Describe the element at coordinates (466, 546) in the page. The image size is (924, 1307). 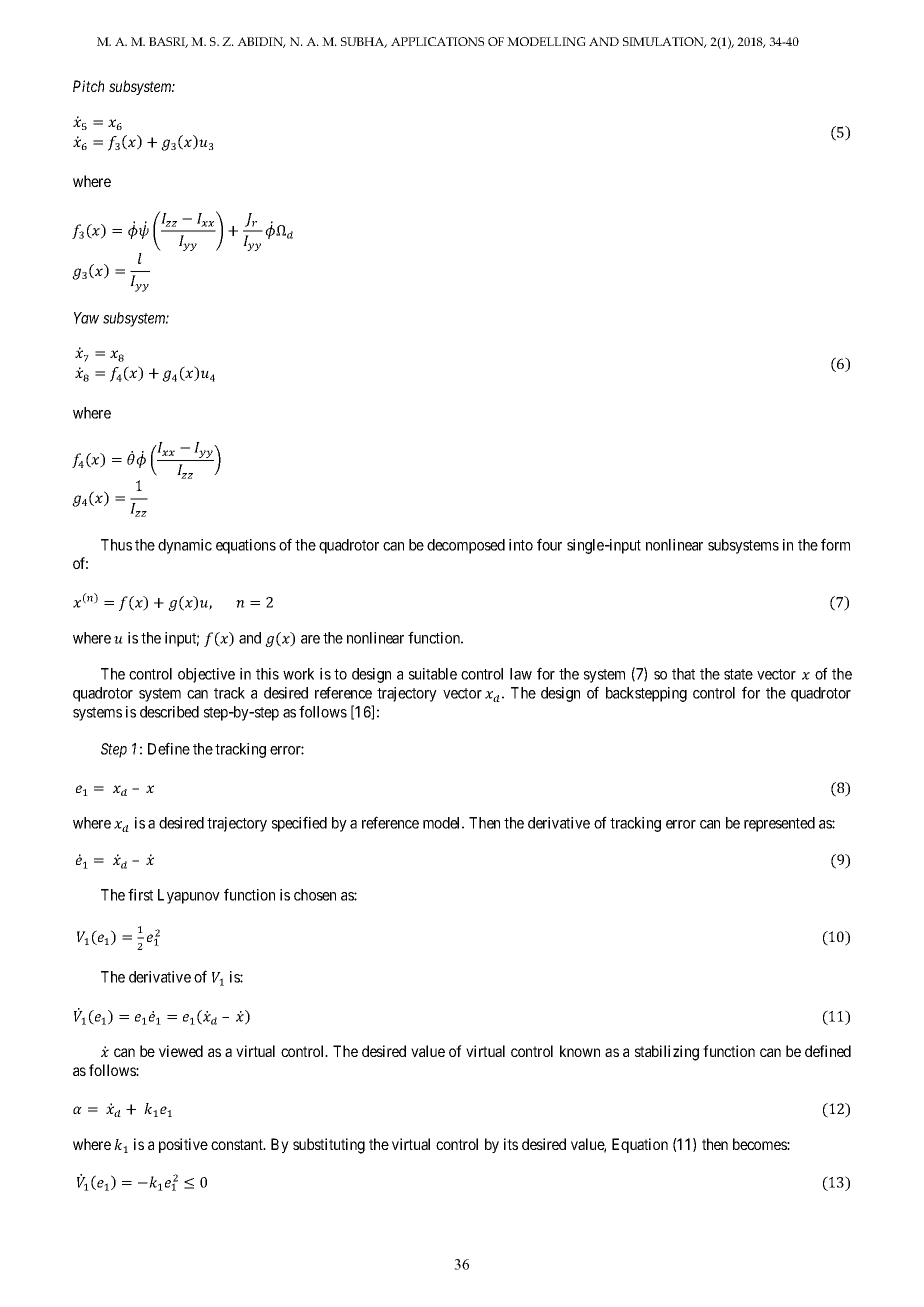
I see `decomposed` at that location.
